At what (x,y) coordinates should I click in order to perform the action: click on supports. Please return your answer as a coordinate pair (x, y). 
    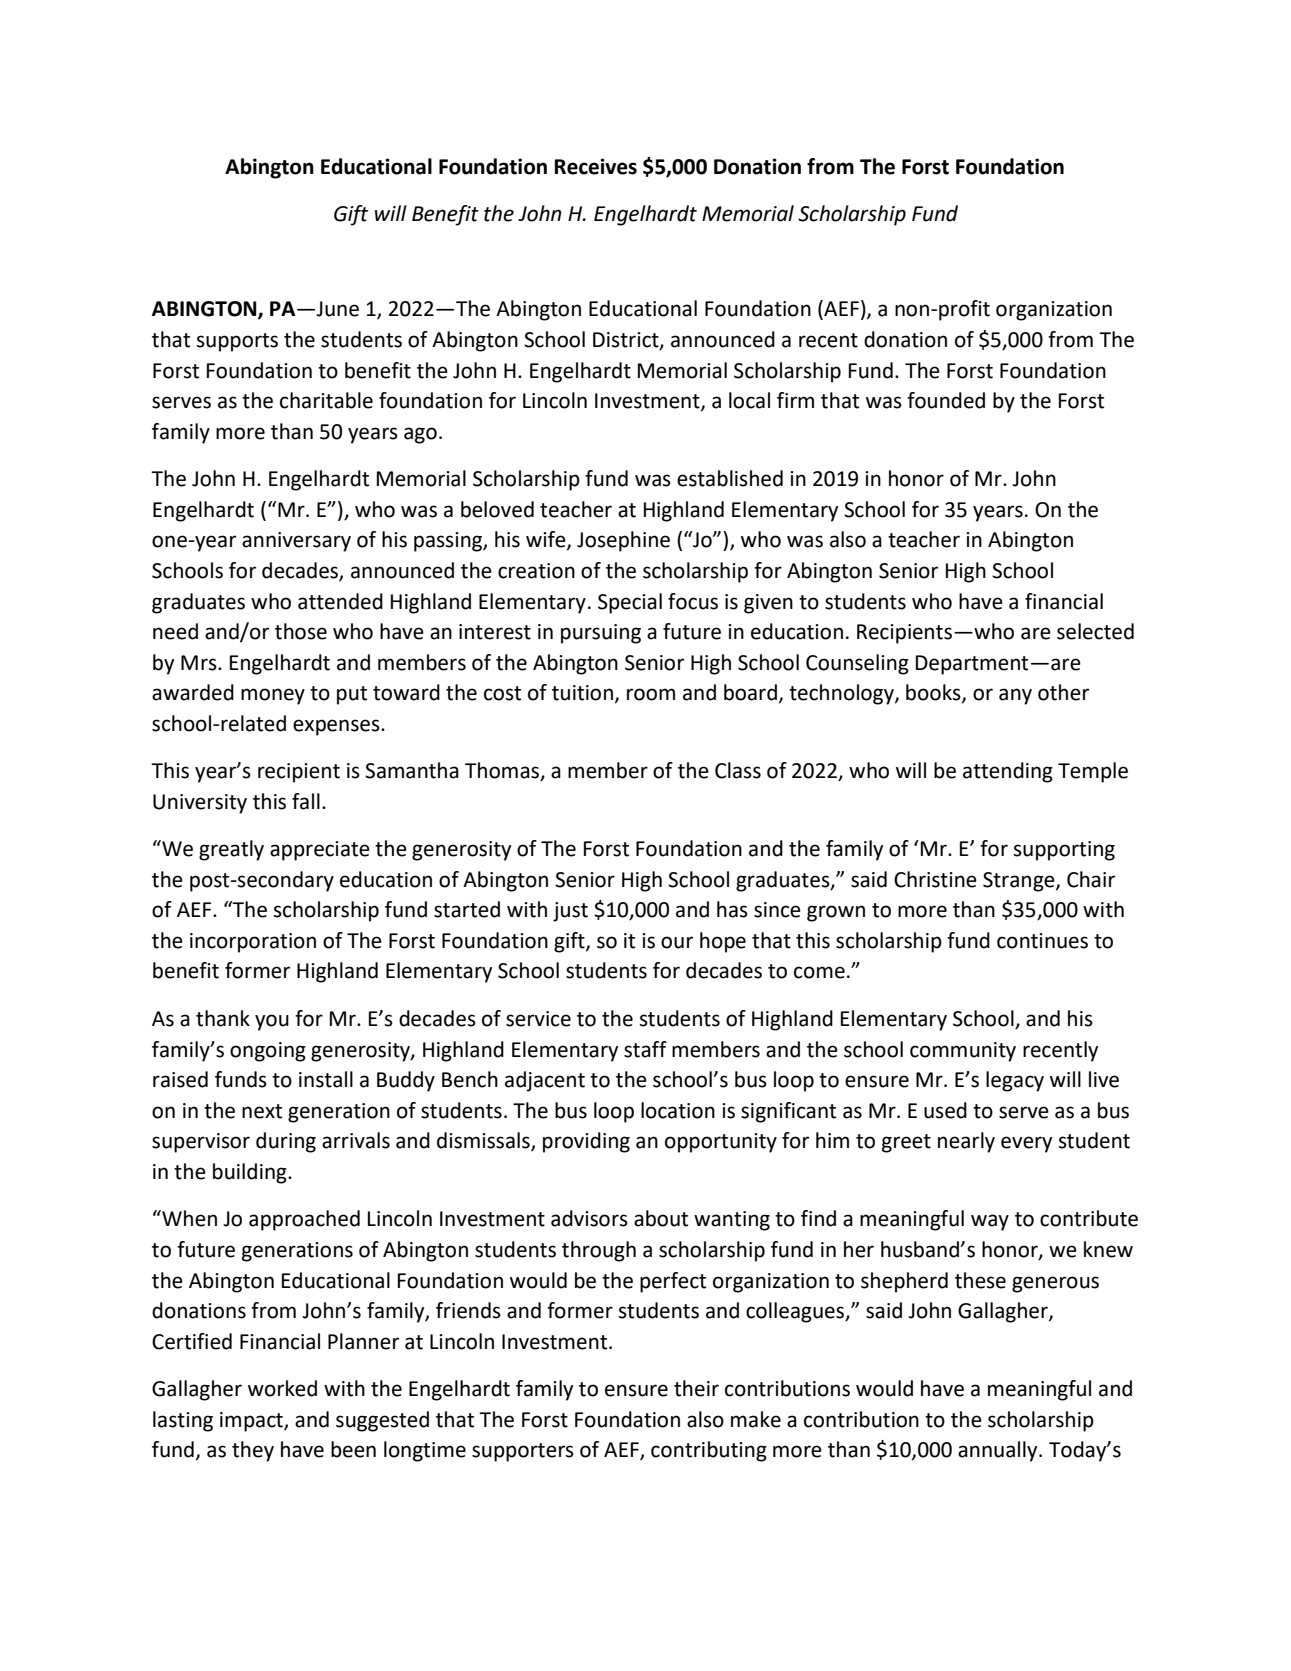
    Looking at the image, I should click on (237, 342).
